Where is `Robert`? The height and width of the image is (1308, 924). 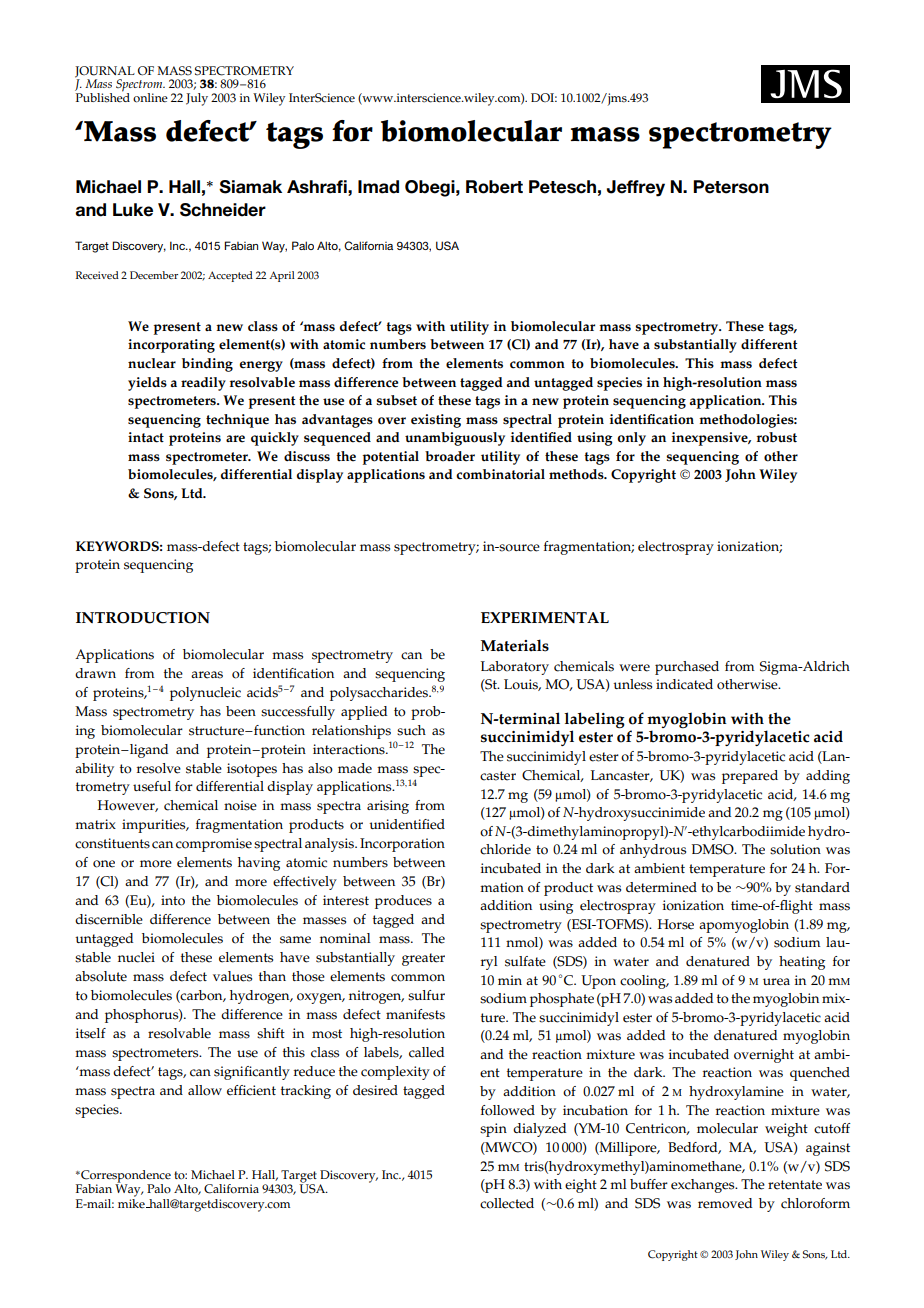
Robert is located at coordinates (494, 187).
